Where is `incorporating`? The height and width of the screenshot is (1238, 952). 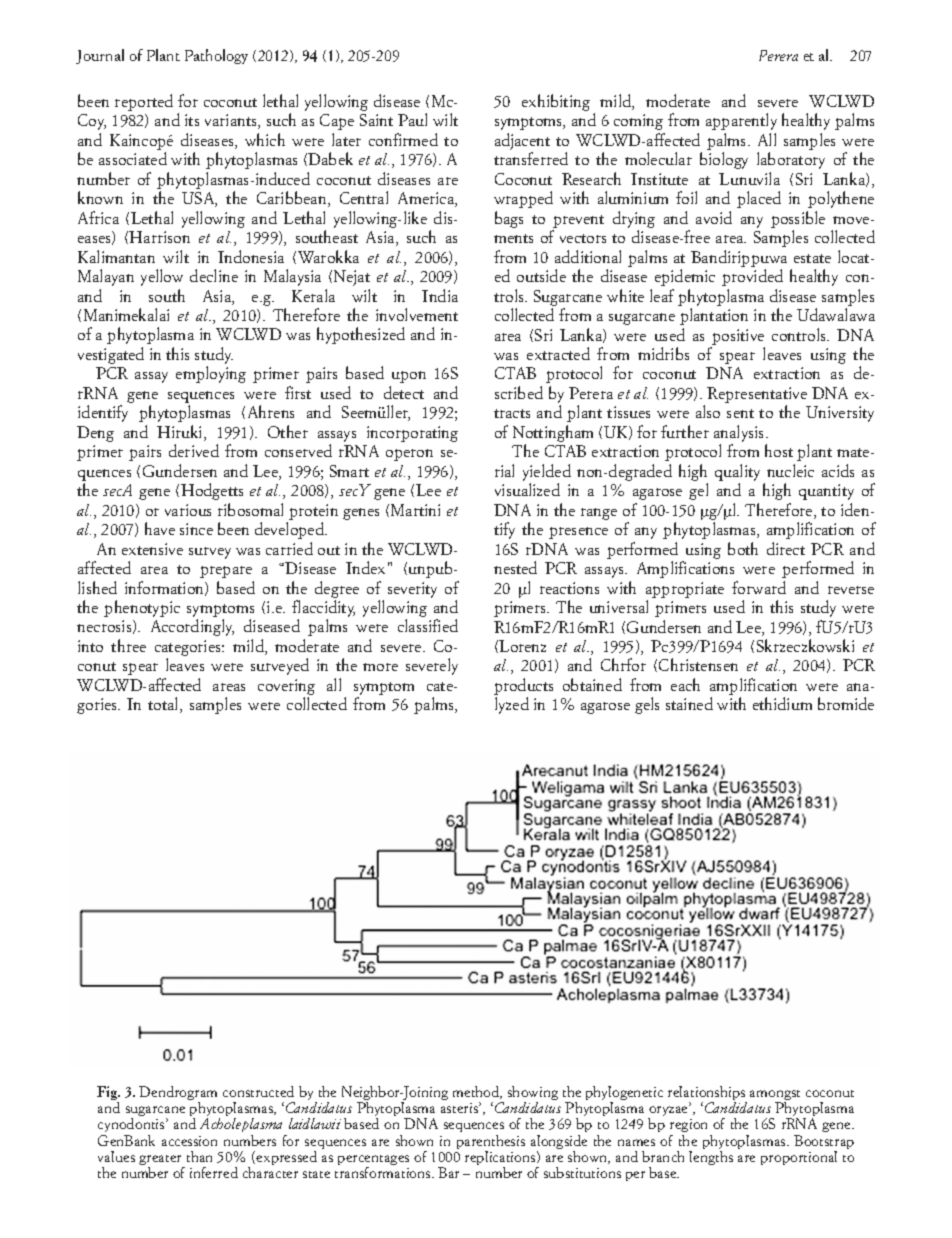
incorporating is located at coordinates (412, 434).
